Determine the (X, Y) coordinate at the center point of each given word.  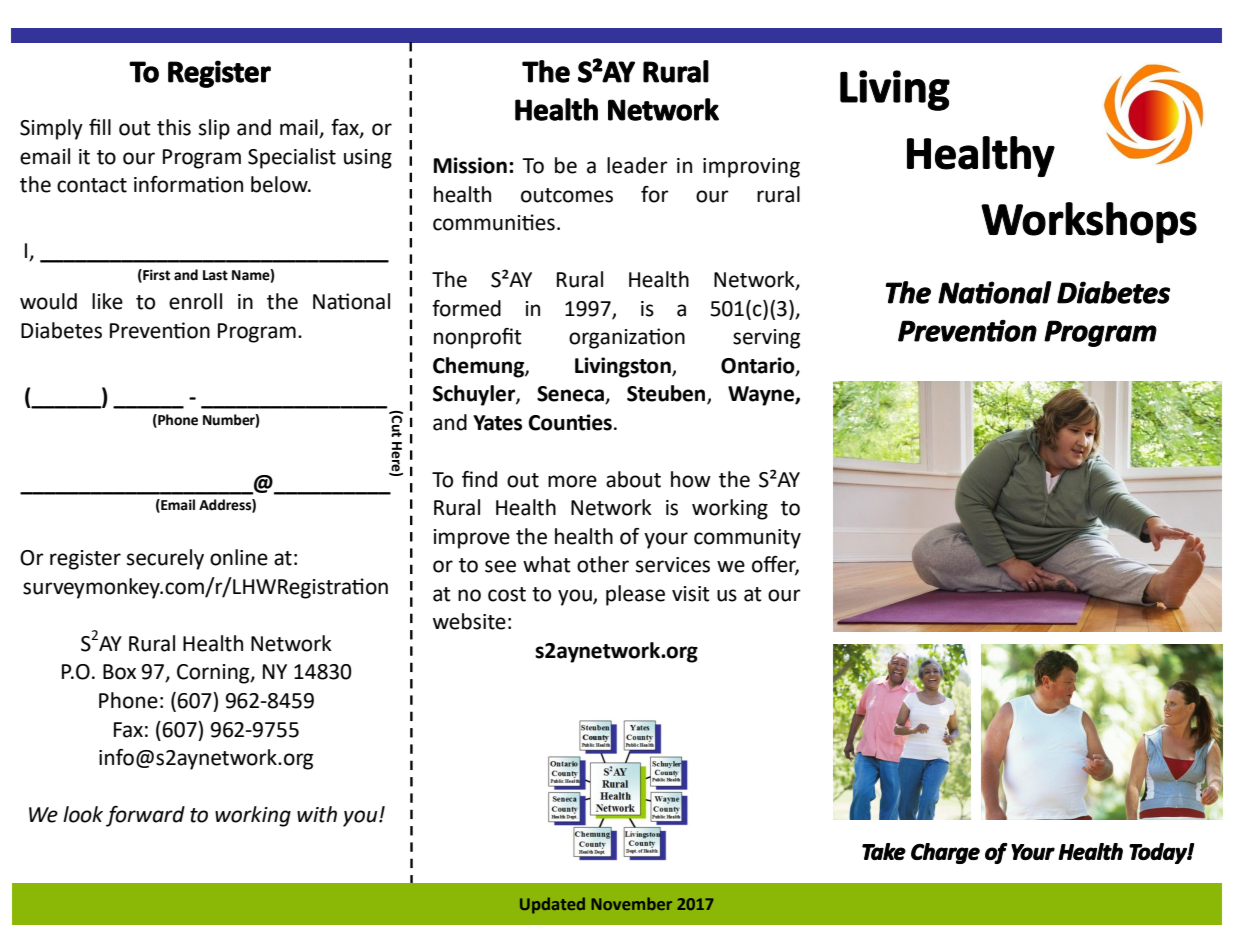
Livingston (624, 367)
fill (100, 127)
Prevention (160, 330)
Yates (497, 423)
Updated (552, 905)
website (469, 621)
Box (119, 672)
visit (691, 594)
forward (145, 816)
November (632, 903)
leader (637, 165)
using (368, 159)
